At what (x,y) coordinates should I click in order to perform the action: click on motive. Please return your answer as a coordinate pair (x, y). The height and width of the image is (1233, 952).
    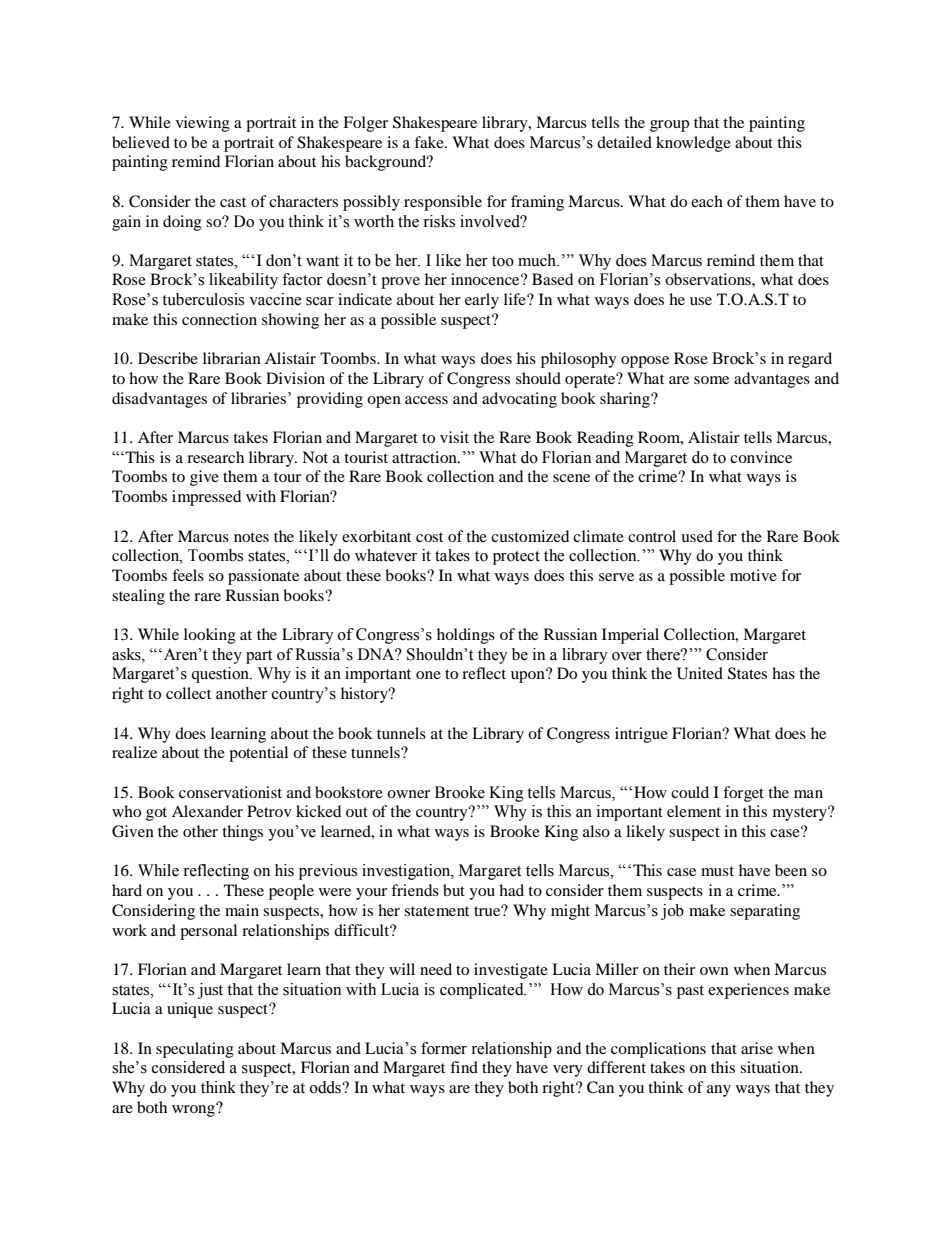
    Looking at the image, I should click on (753, 575).
